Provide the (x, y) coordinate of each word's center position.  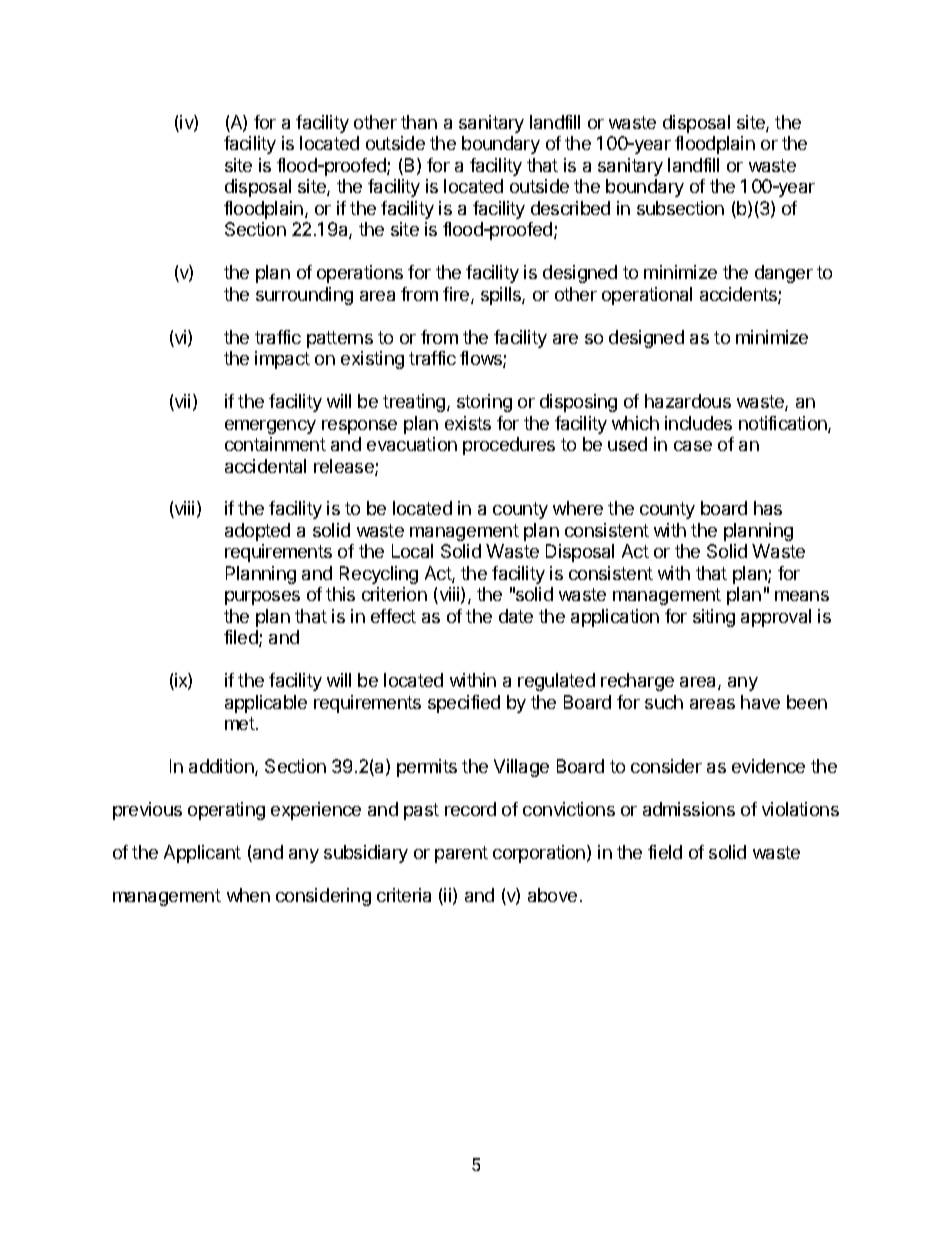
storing (484, 403)
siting (714, 618)
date (516, 616)
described (570, 208)
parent (461, 854)
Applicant (202, 854)
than (419, 122)
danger (784, 274)
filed (242, 638)
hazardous (688, 401)
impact (282, 360)
